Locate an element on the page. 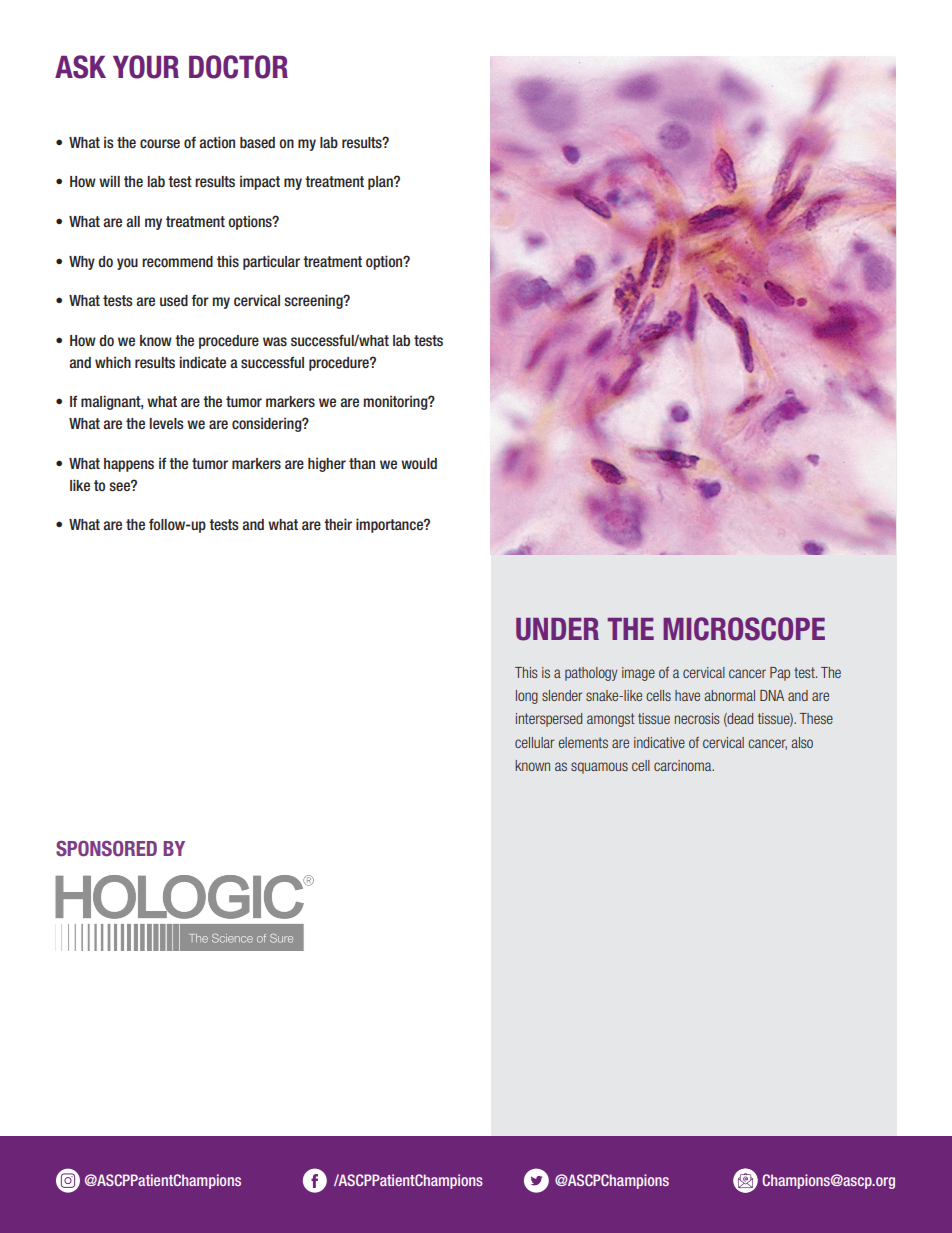 The width and height of the document is (952, 1233). happens is located at coordinates (129, 465).
